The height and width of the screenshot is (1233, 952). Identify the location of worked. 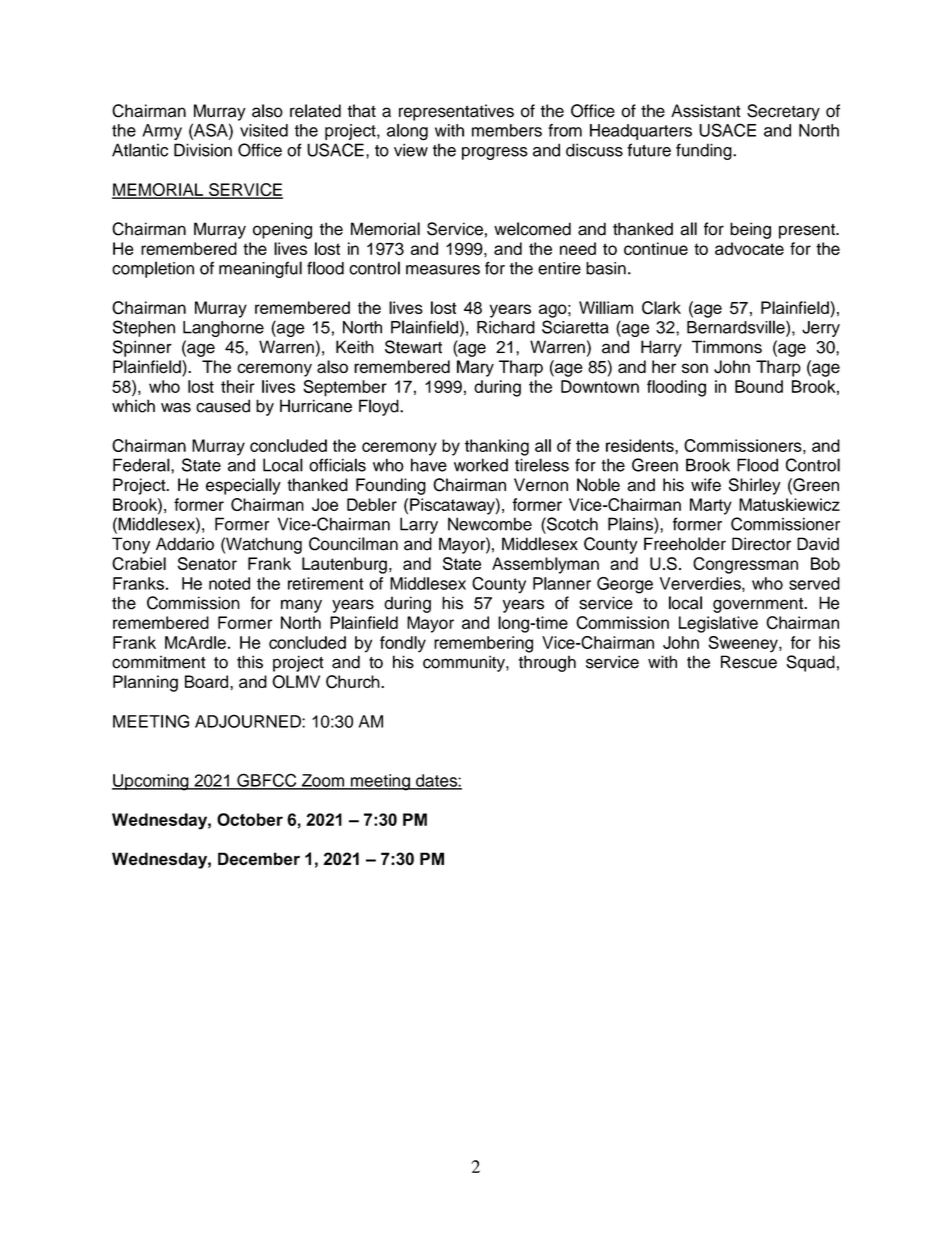
(481, 465).
